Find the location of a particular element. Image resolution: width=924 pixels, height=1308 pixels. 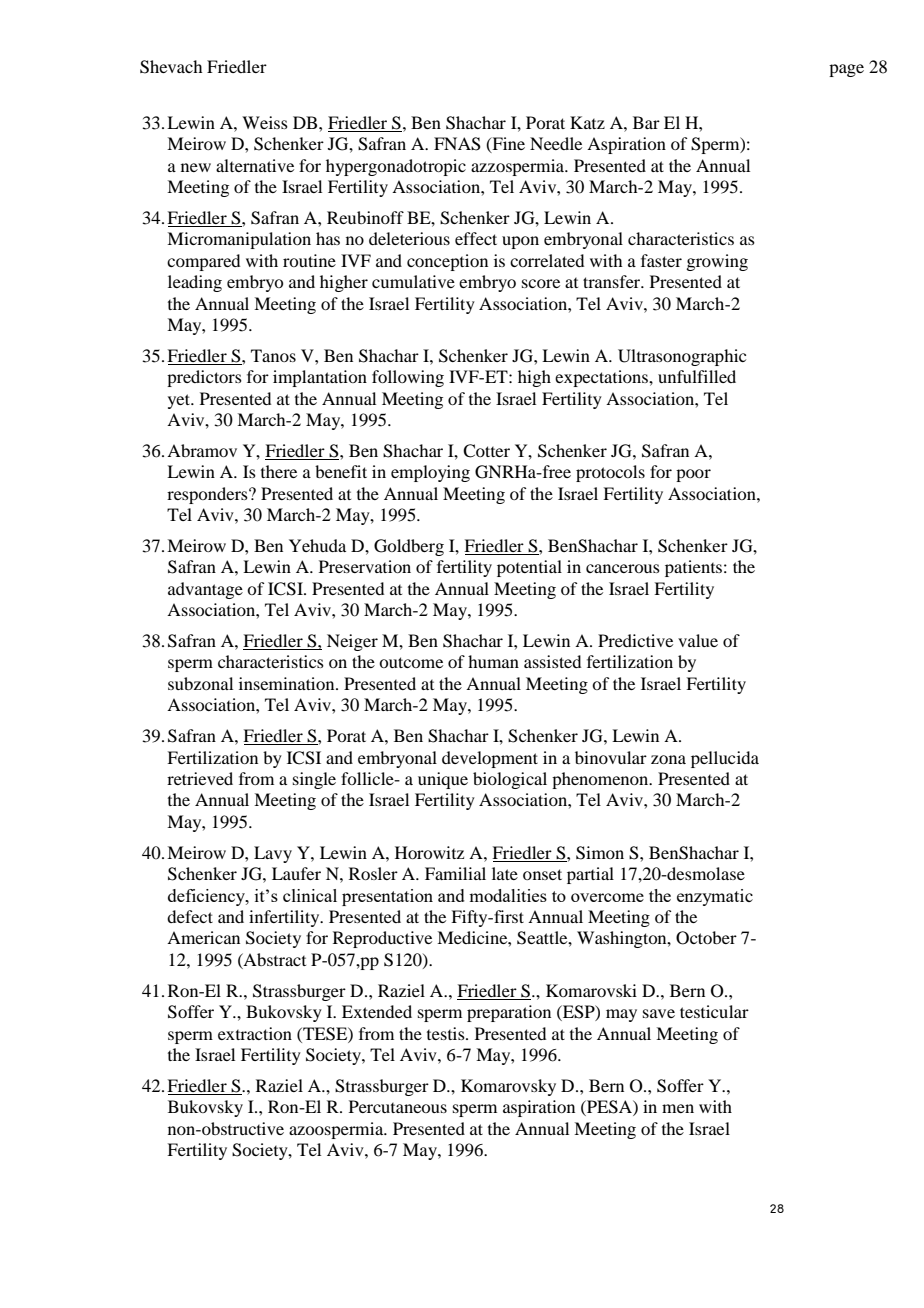

pellucida is located at coordinates (725, 759).
